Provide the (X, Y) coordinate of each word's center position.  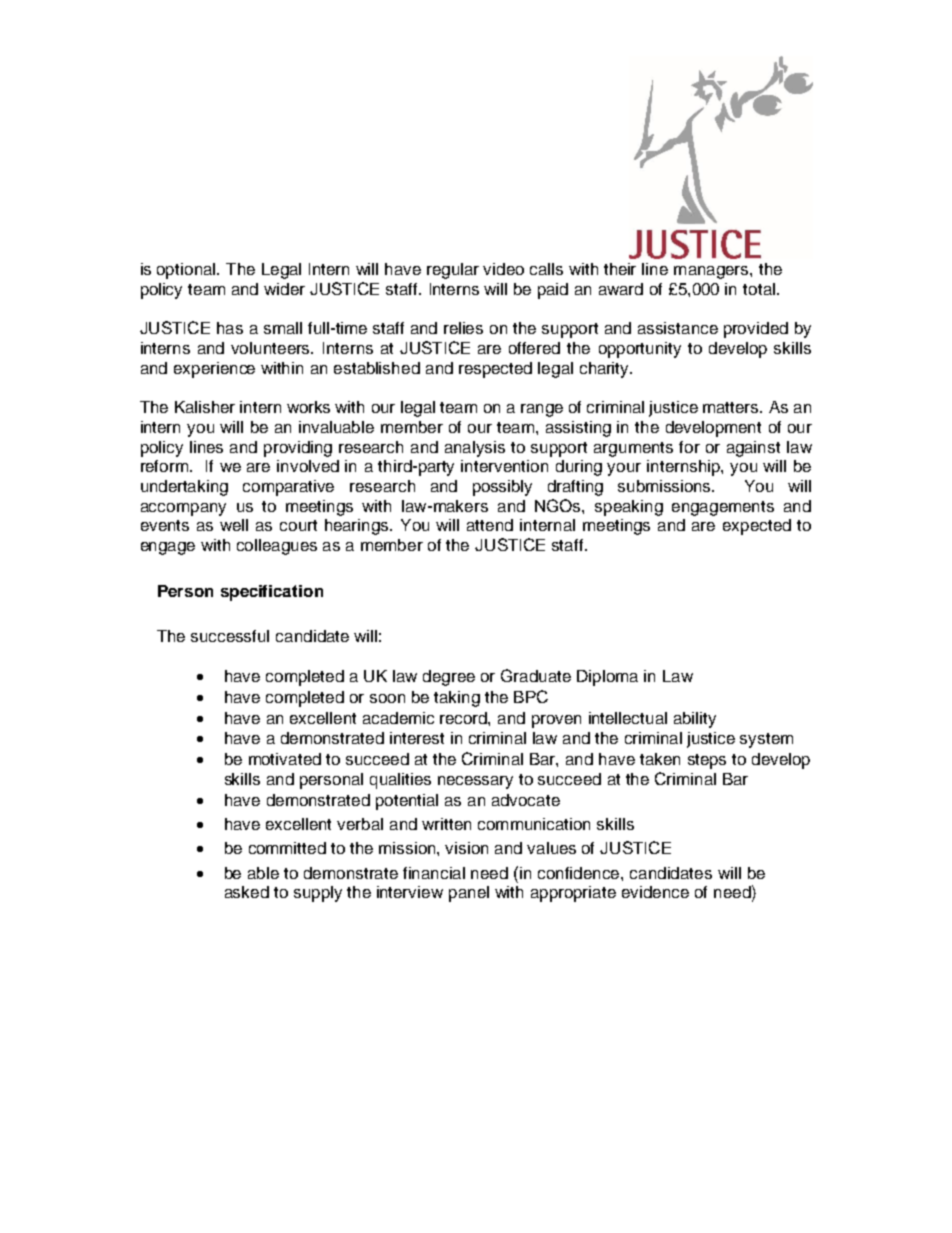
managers (712, 272)
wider (284, 289)
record (464, 718)
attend (490, 525)
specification (272, 593)
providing (298, 449)
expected (757, 527)
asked (247, 892)
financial (434, 873)
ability (695, 720)
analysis (475, 449)
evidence (655, 892)
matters (732, 407)
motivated (285, 759)
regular (453, 271)
